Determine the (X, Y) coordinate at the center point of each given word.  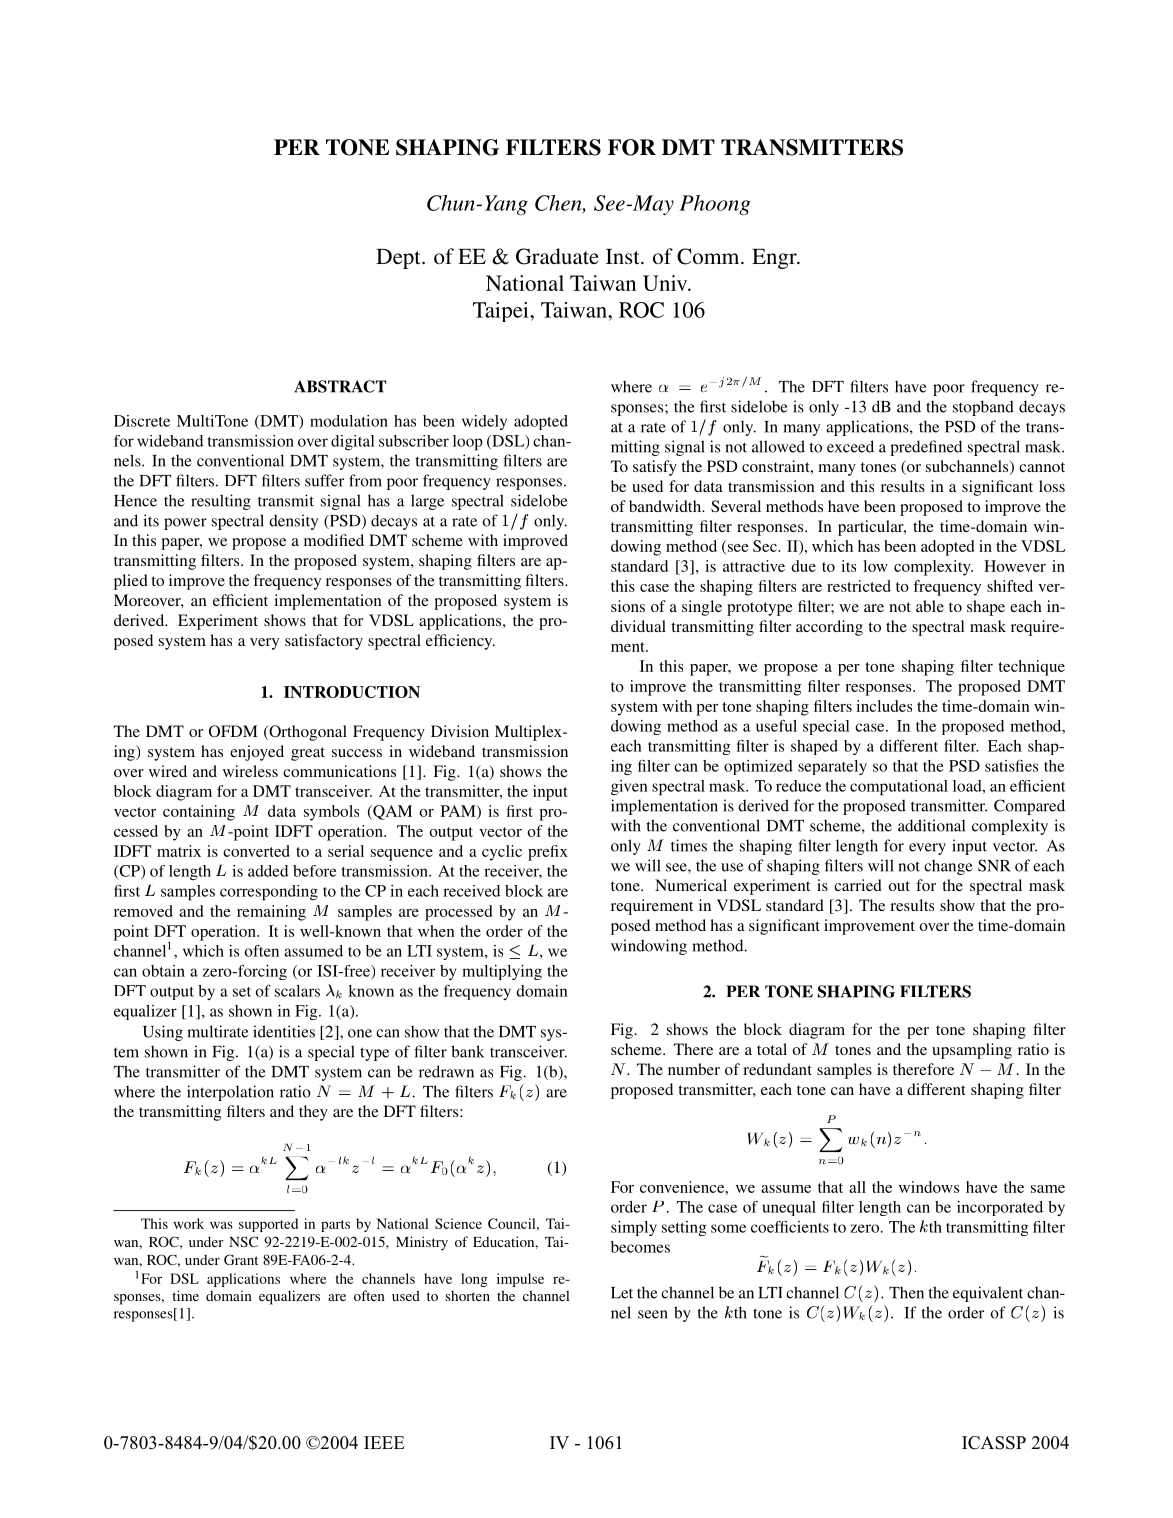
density (293, 522)
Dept (399, 259)
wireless (250, 771)
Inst (624, 256)
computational (899, 788)
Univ (666, 283)
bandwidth (666, 506)
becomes (640, 1247)
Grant (241, 1259)
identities (284, 1031)
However (1015, 566)
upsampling (972, 1051)
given (629, 787)
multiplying (502, 972)
